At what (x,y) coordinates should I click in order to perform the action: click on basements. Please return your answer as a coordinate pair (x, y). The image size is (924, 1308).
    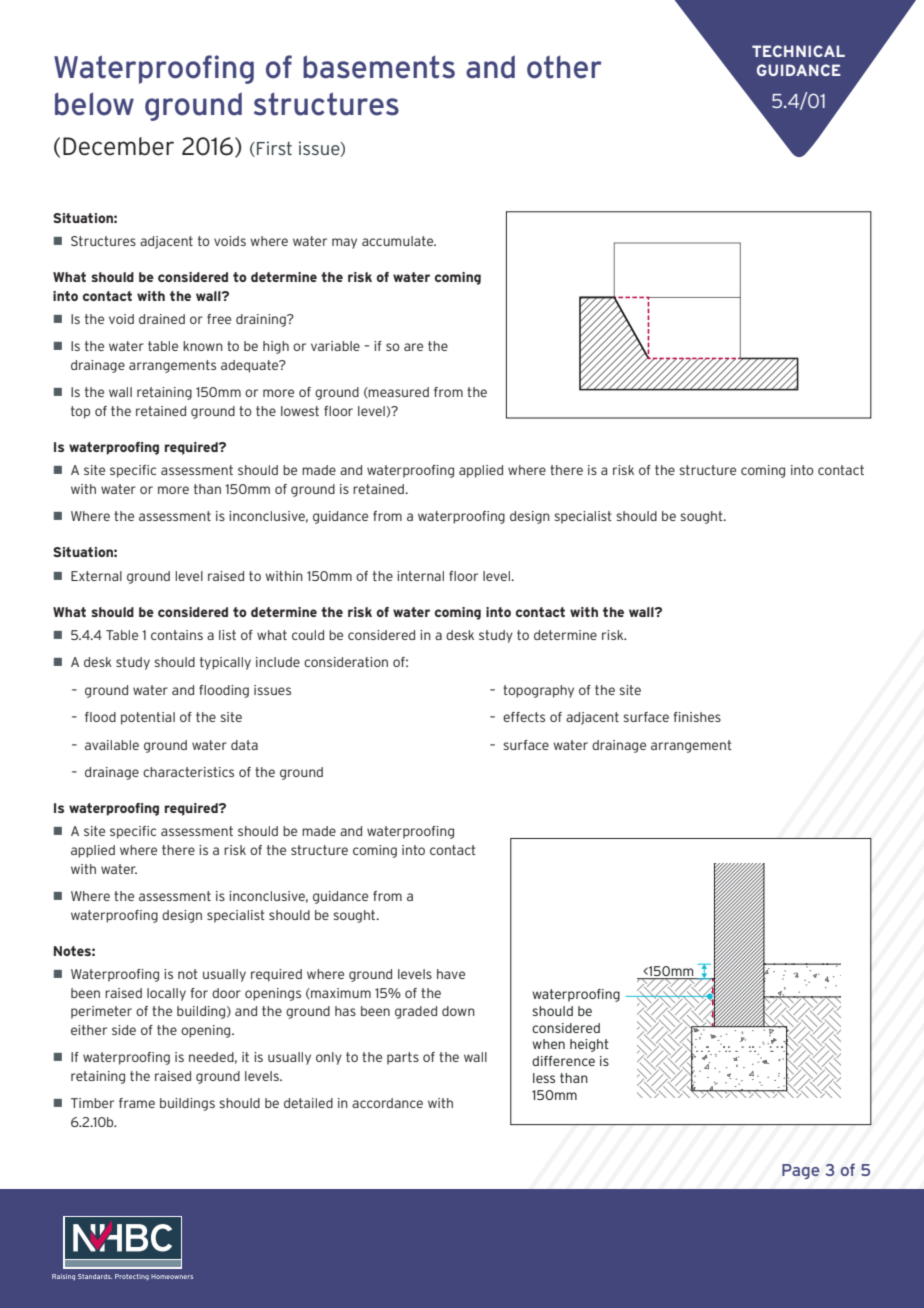
    Looking at the image, I should click on (379, 67).
